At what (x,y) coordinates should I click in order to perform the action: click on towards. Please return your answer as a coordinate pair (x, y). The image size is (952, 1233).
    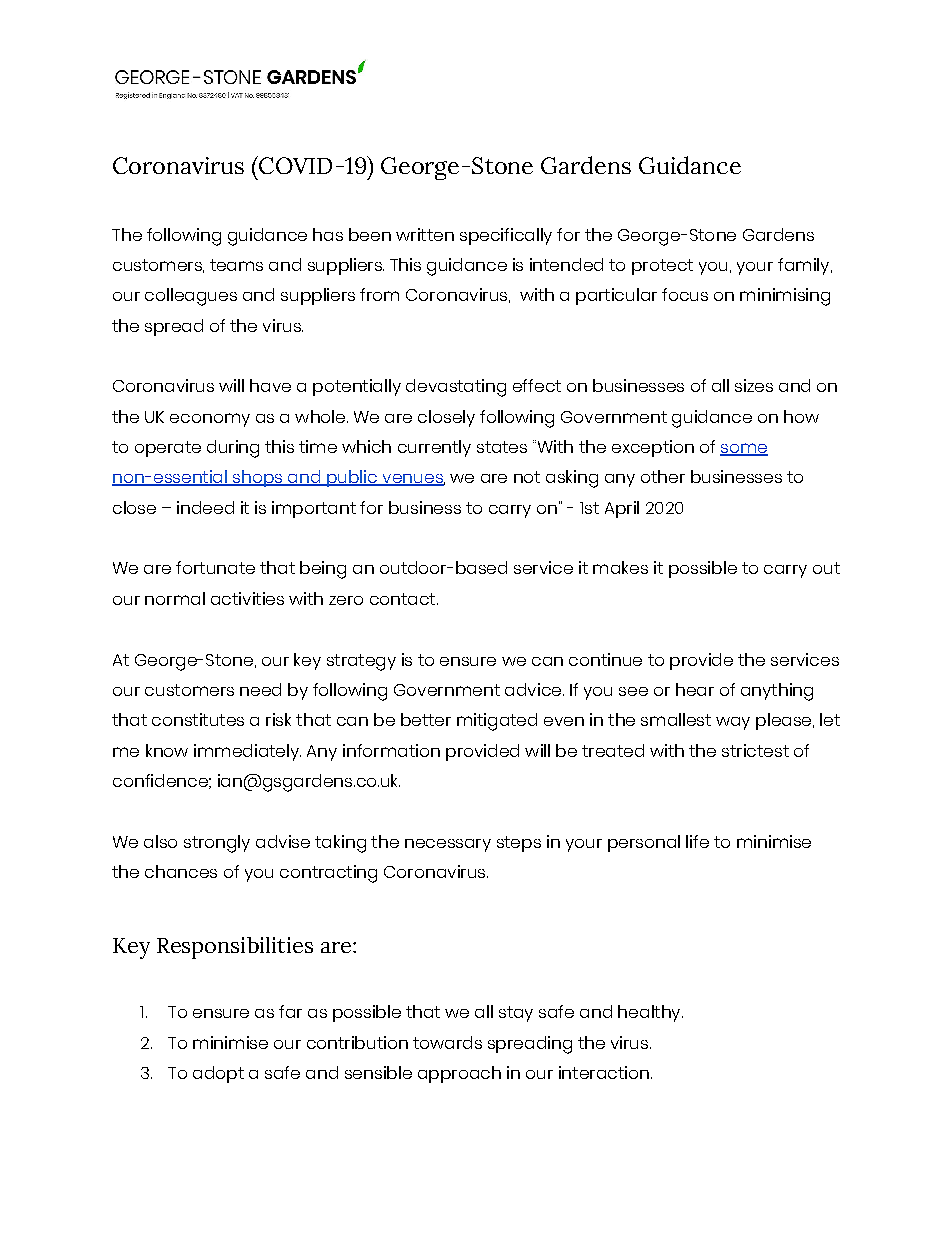
    Looking at the image, I should click on (447, 1042).
